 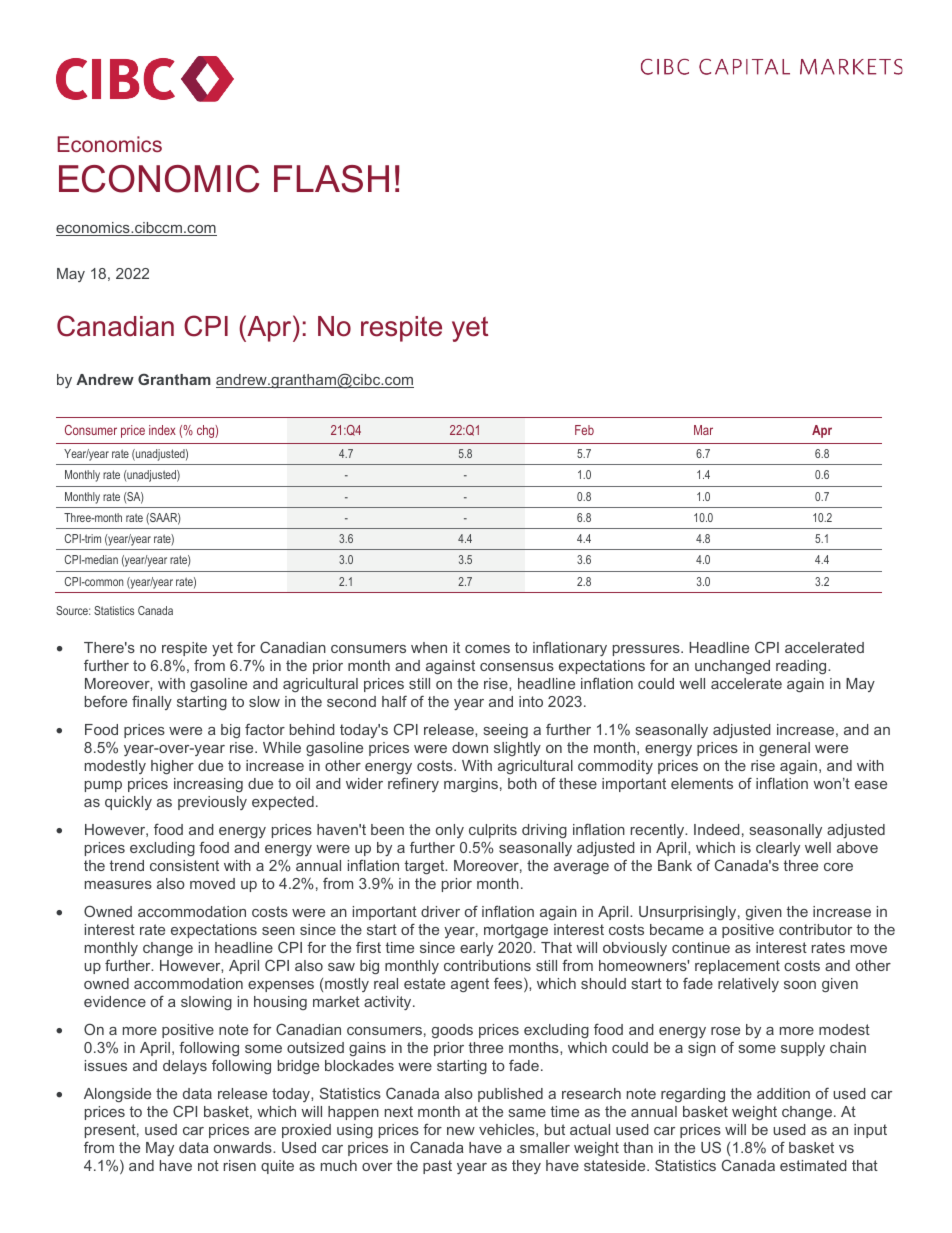 What do you see at coordinates (647, 650) in the document?
I see `pressures` at bounding box center [647, 650].
